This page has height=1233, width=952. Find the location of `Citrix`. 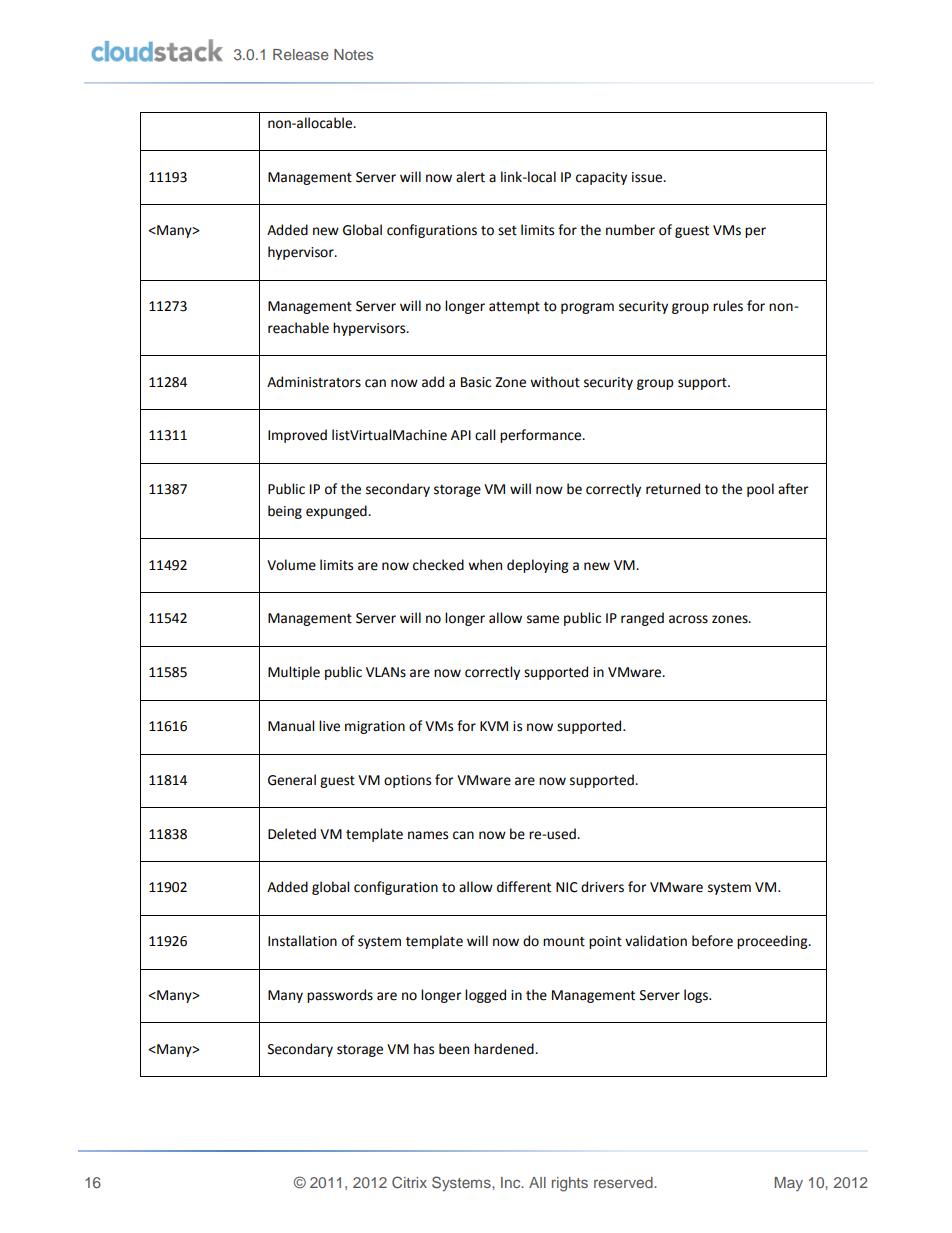

Citrix is located at coordinates (409, 1182).
